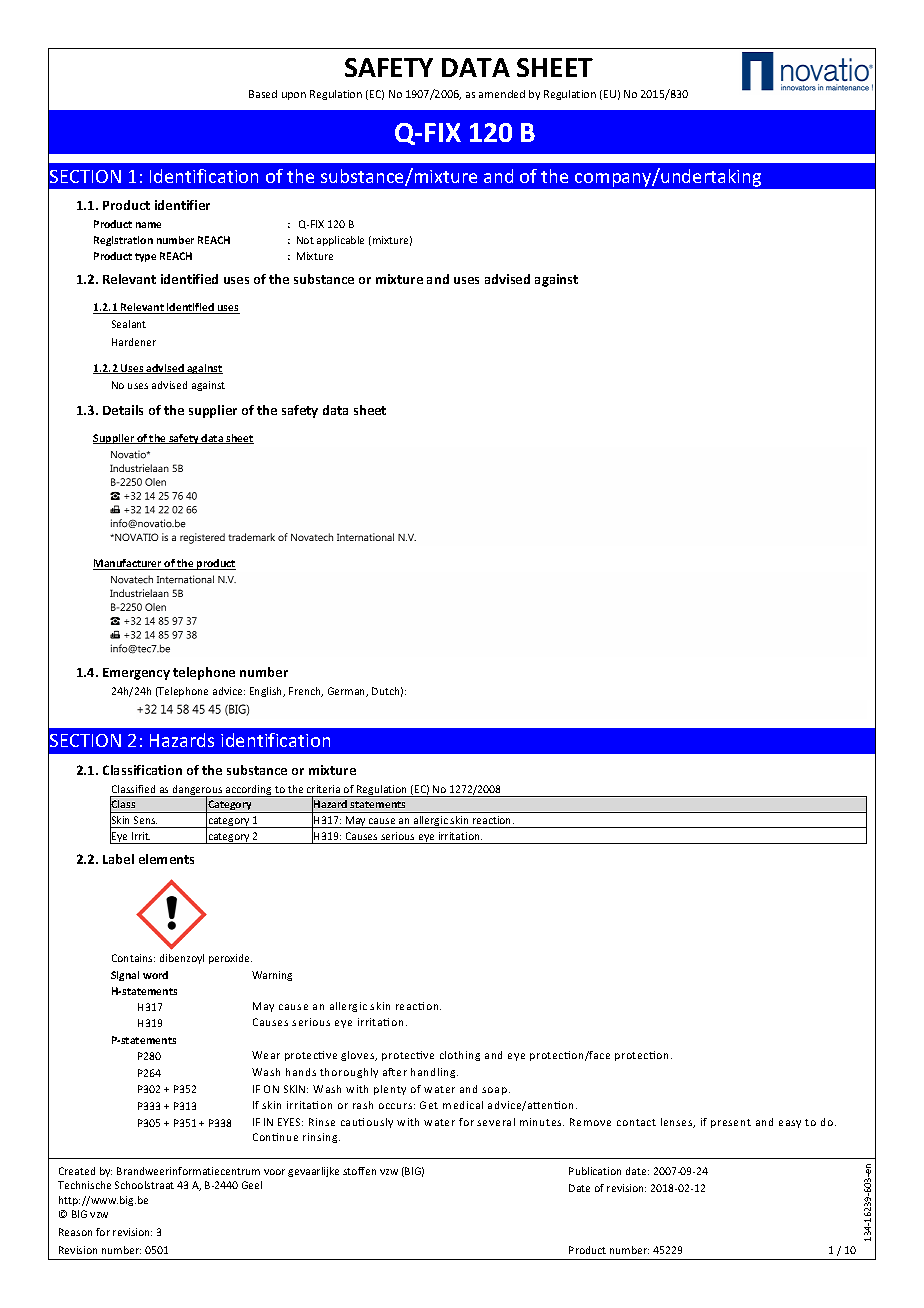 Image resolution: width=924 pixels, height=1308 pixels. What do you see at coordinates (496, 1122) in the page?
I see `several` at bounding box center [496, 1122].
